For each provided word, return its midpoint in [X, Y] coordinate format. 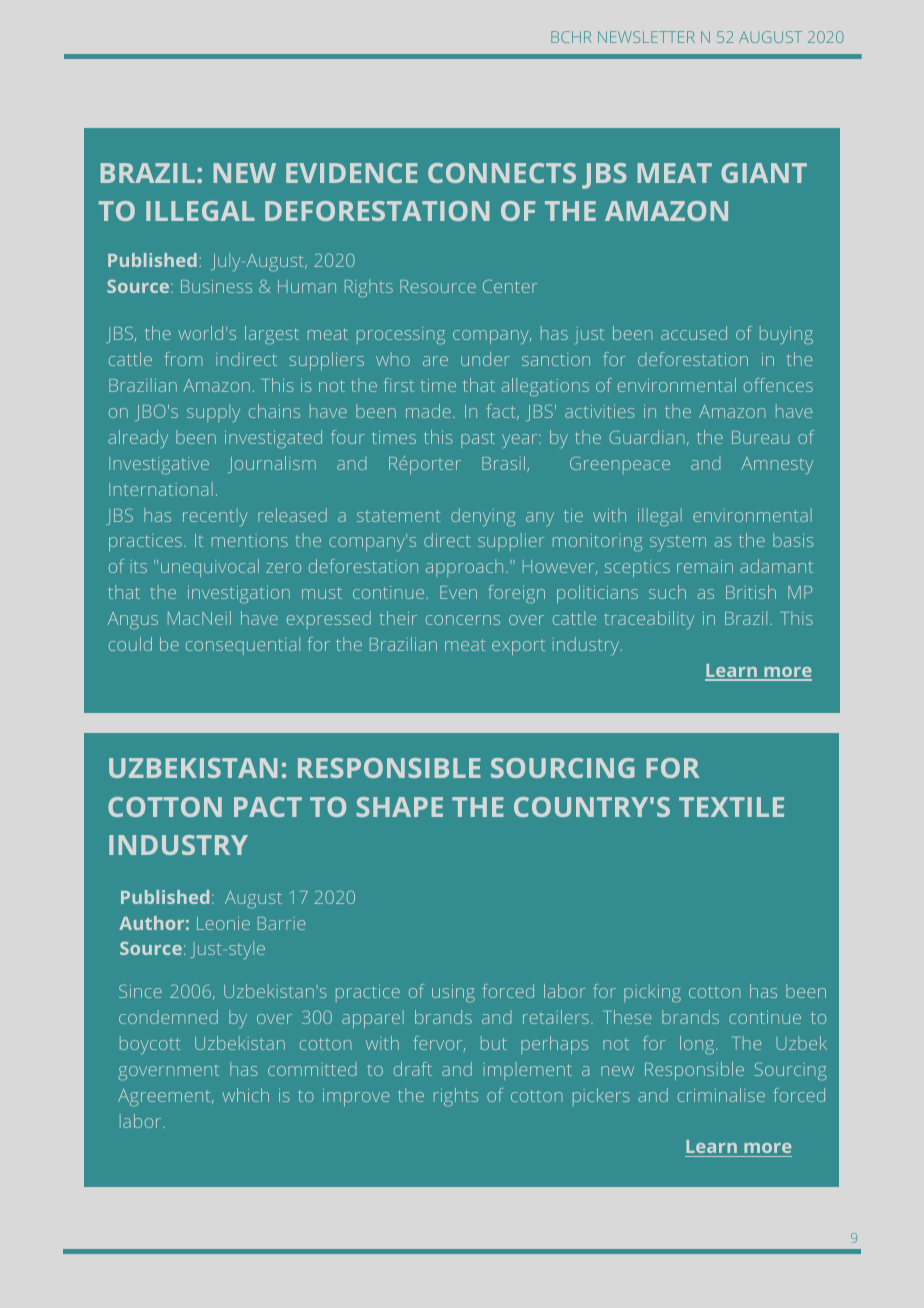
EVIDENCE [352, 173]
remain [705, 566]
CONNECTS [502, 173]
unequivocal [210, 568]
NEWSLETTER [646, 37]
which [245, 1095]
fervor [439, 1043]
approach [464, 568]
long [698, 1045]
